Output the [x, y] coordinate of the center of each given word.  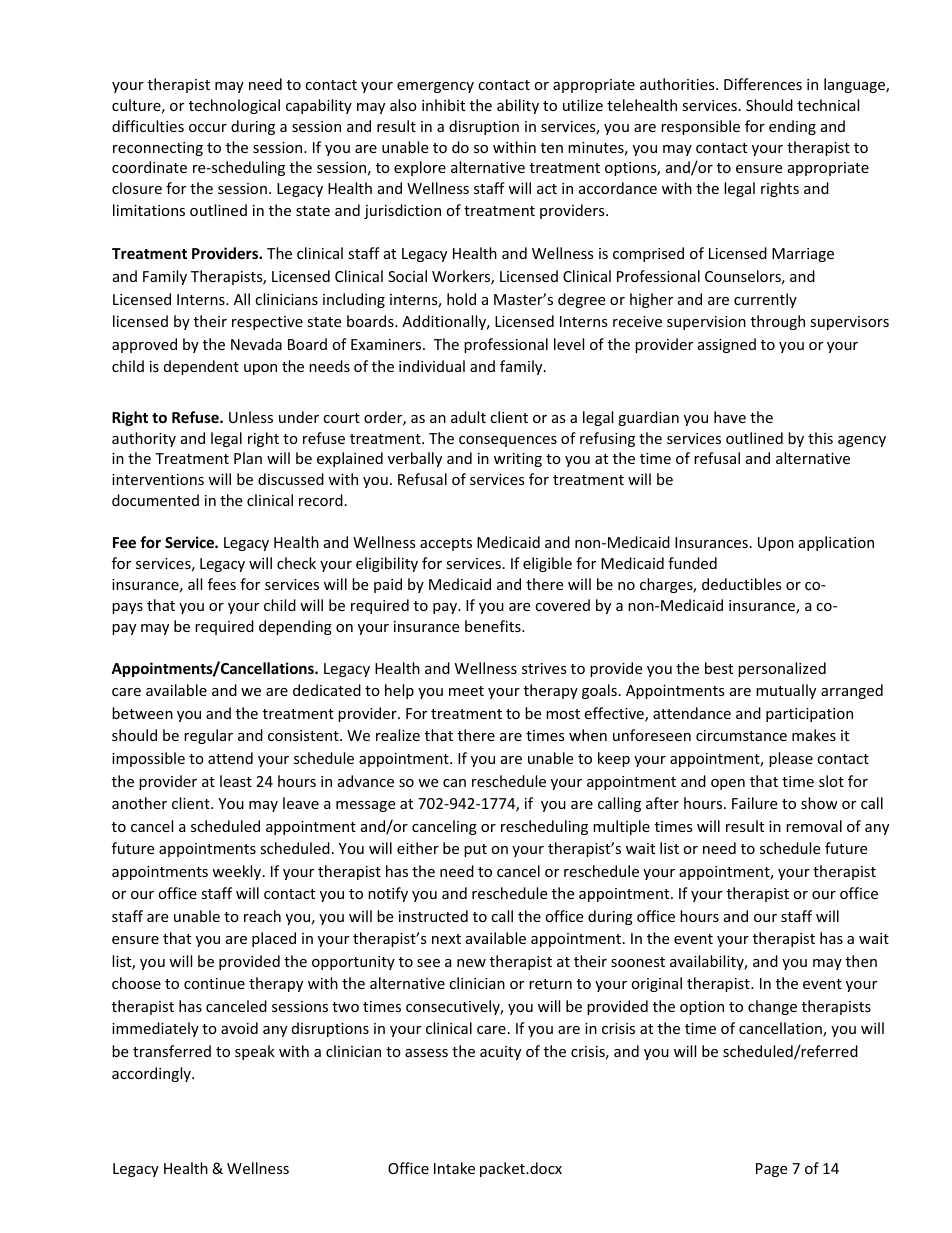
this [820, 438]
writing [518, 460]
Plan [248, 458]
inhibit [443, 105]
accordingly [152, 1074]
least [236, 781]
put [475, 850]
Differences [763, 84]
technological [234, 106]
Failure [754, 803]
